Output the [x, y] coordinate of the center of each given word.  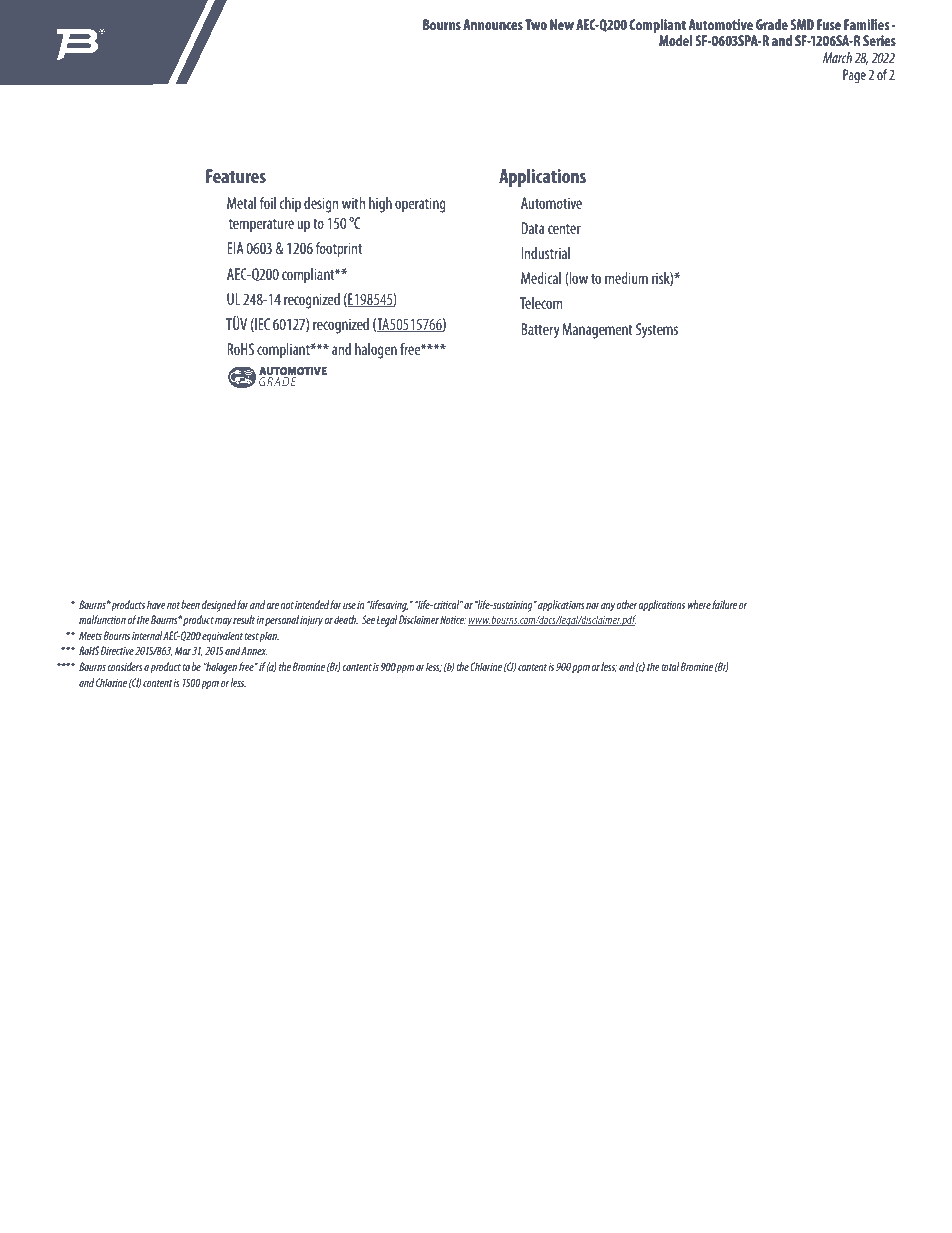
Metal [241, 203]
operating [420, 205]
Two [536, 24]
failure [724, 604]
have [156, 604]
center [564, 229]
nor [593, 606]
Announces [493, 24]
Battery [540, 331]
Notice [453, 619]
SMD [802, 24]
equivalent [223, 637]
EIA [235, 248]
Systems [657, 331]
